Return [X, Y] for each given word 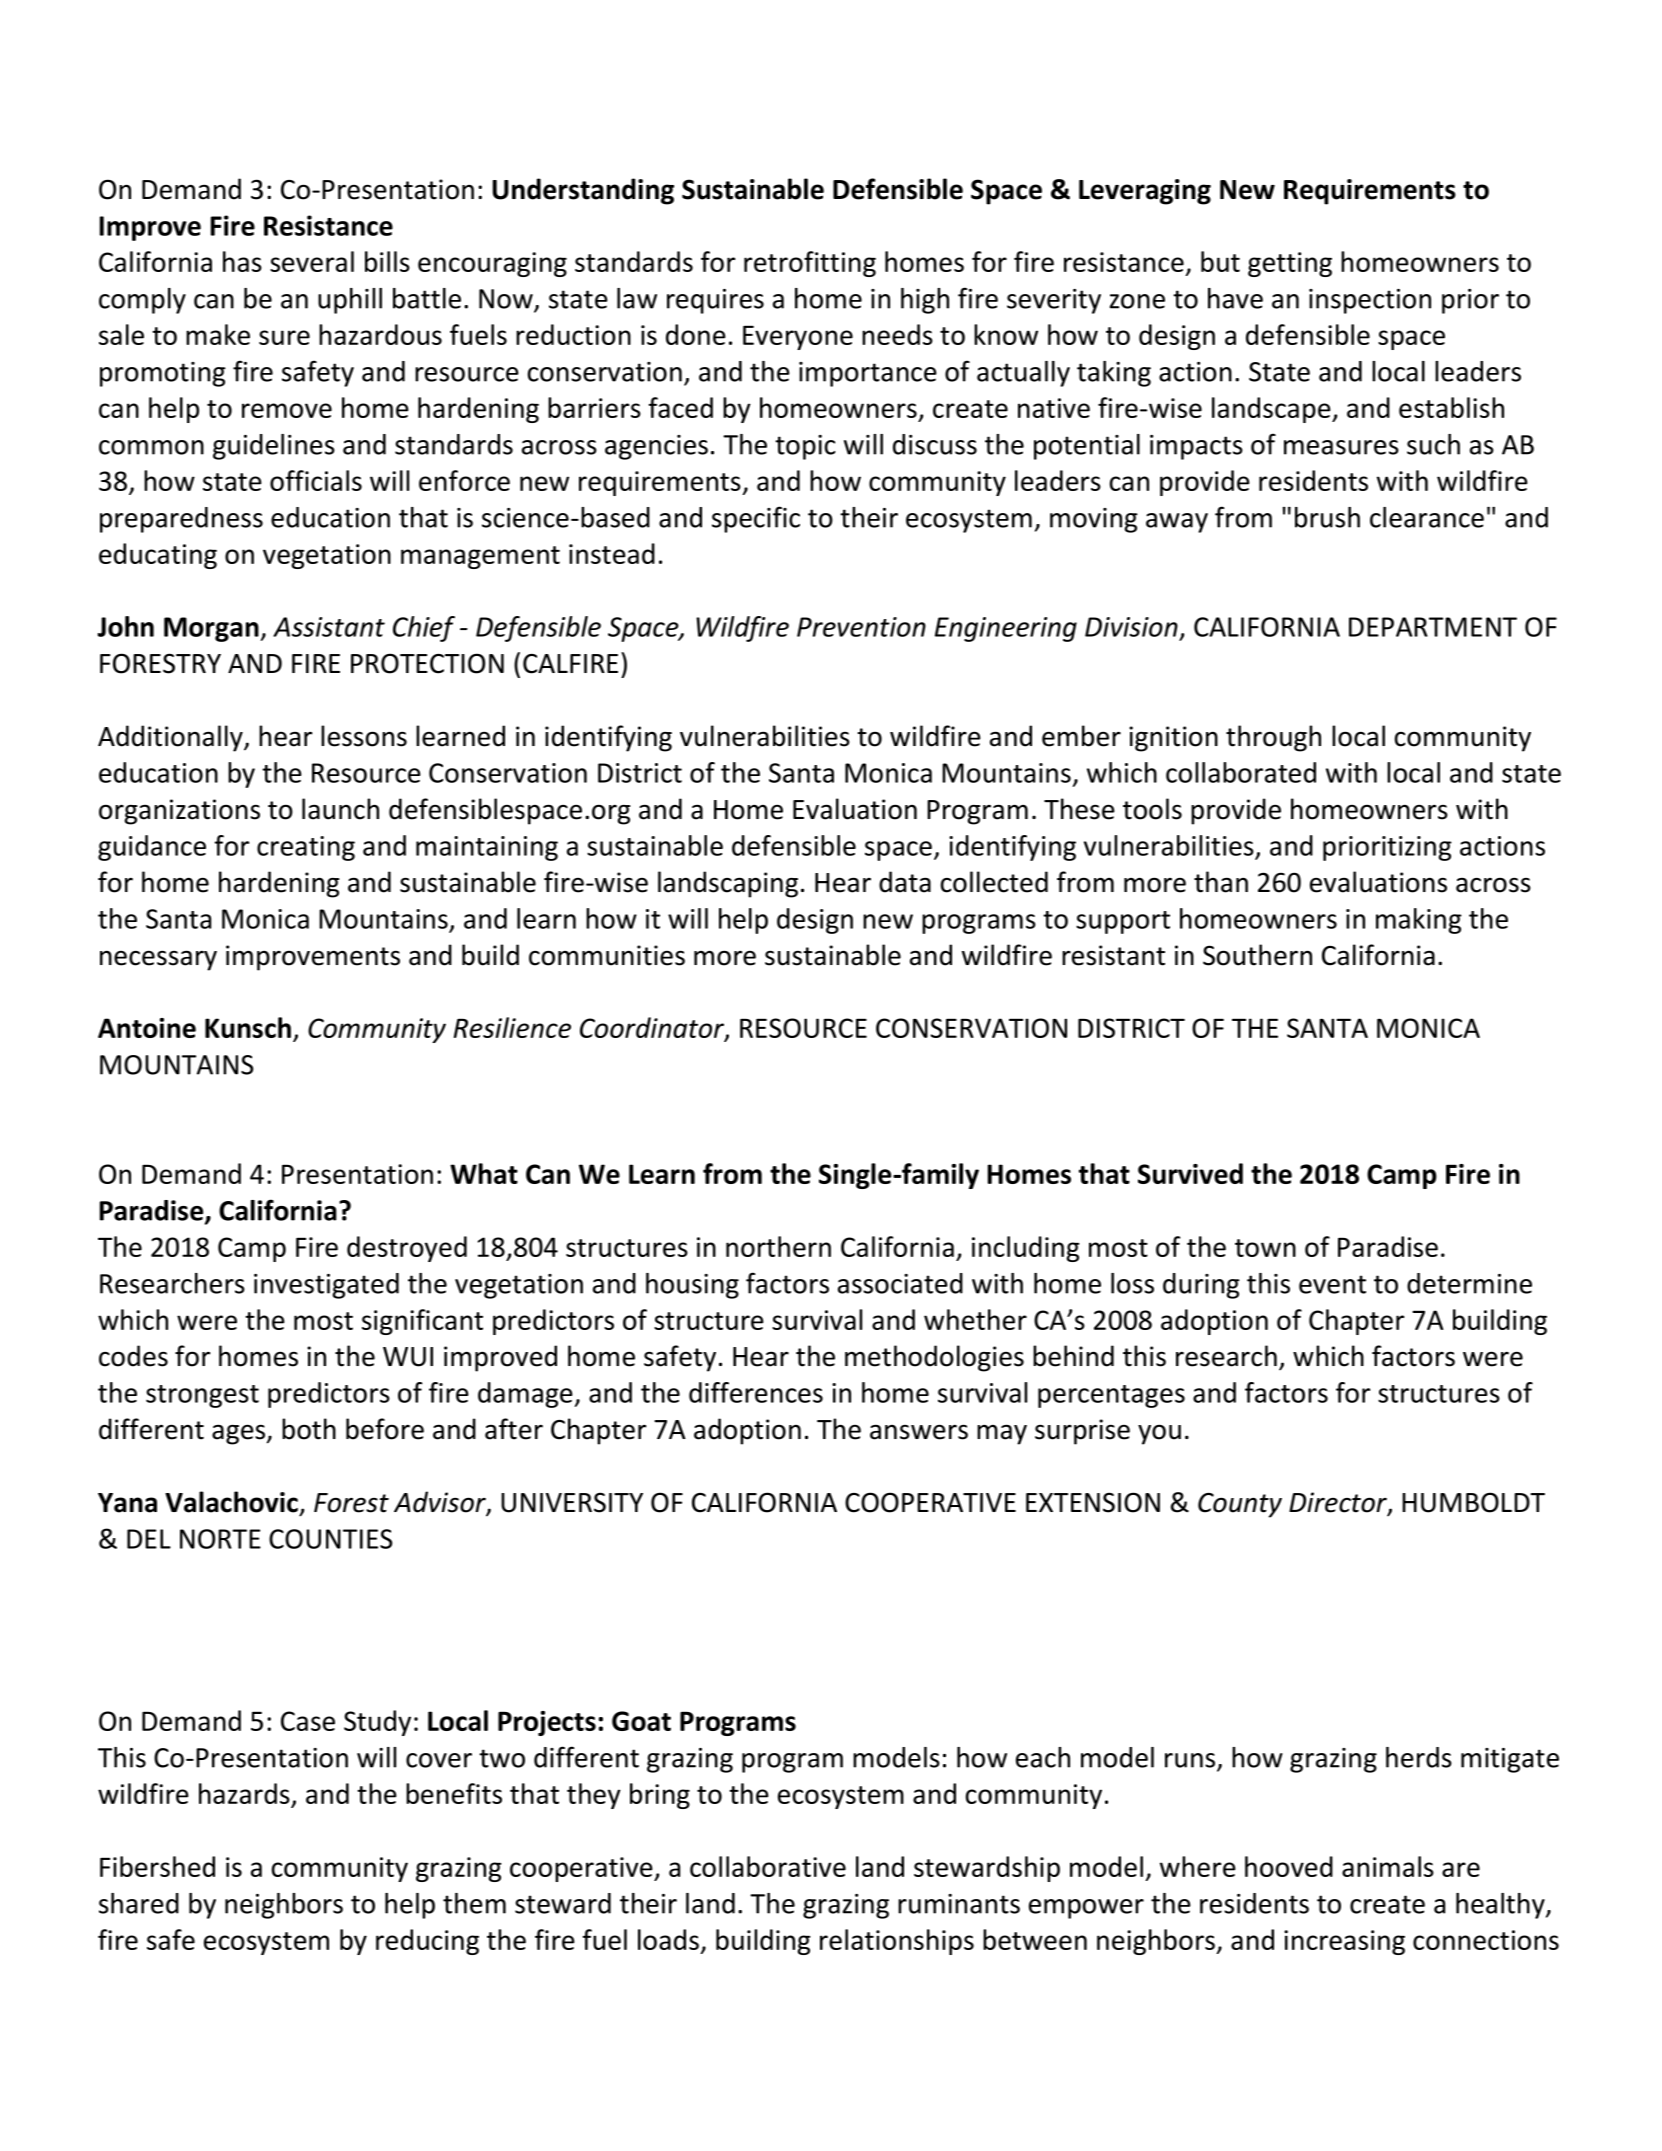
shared [139, 1903]
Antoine [147, 1028]
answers [919, 1432]
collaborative [768, 1866]
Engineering [1006, 629]
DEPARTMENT [1433, 627]
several [312, 261]
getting [1290, 264]
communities [607, 955]
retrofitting [810, 264]
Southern [1257, 955]
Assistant [329, 627]
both [309, 1429]
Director [1339, 1503]
